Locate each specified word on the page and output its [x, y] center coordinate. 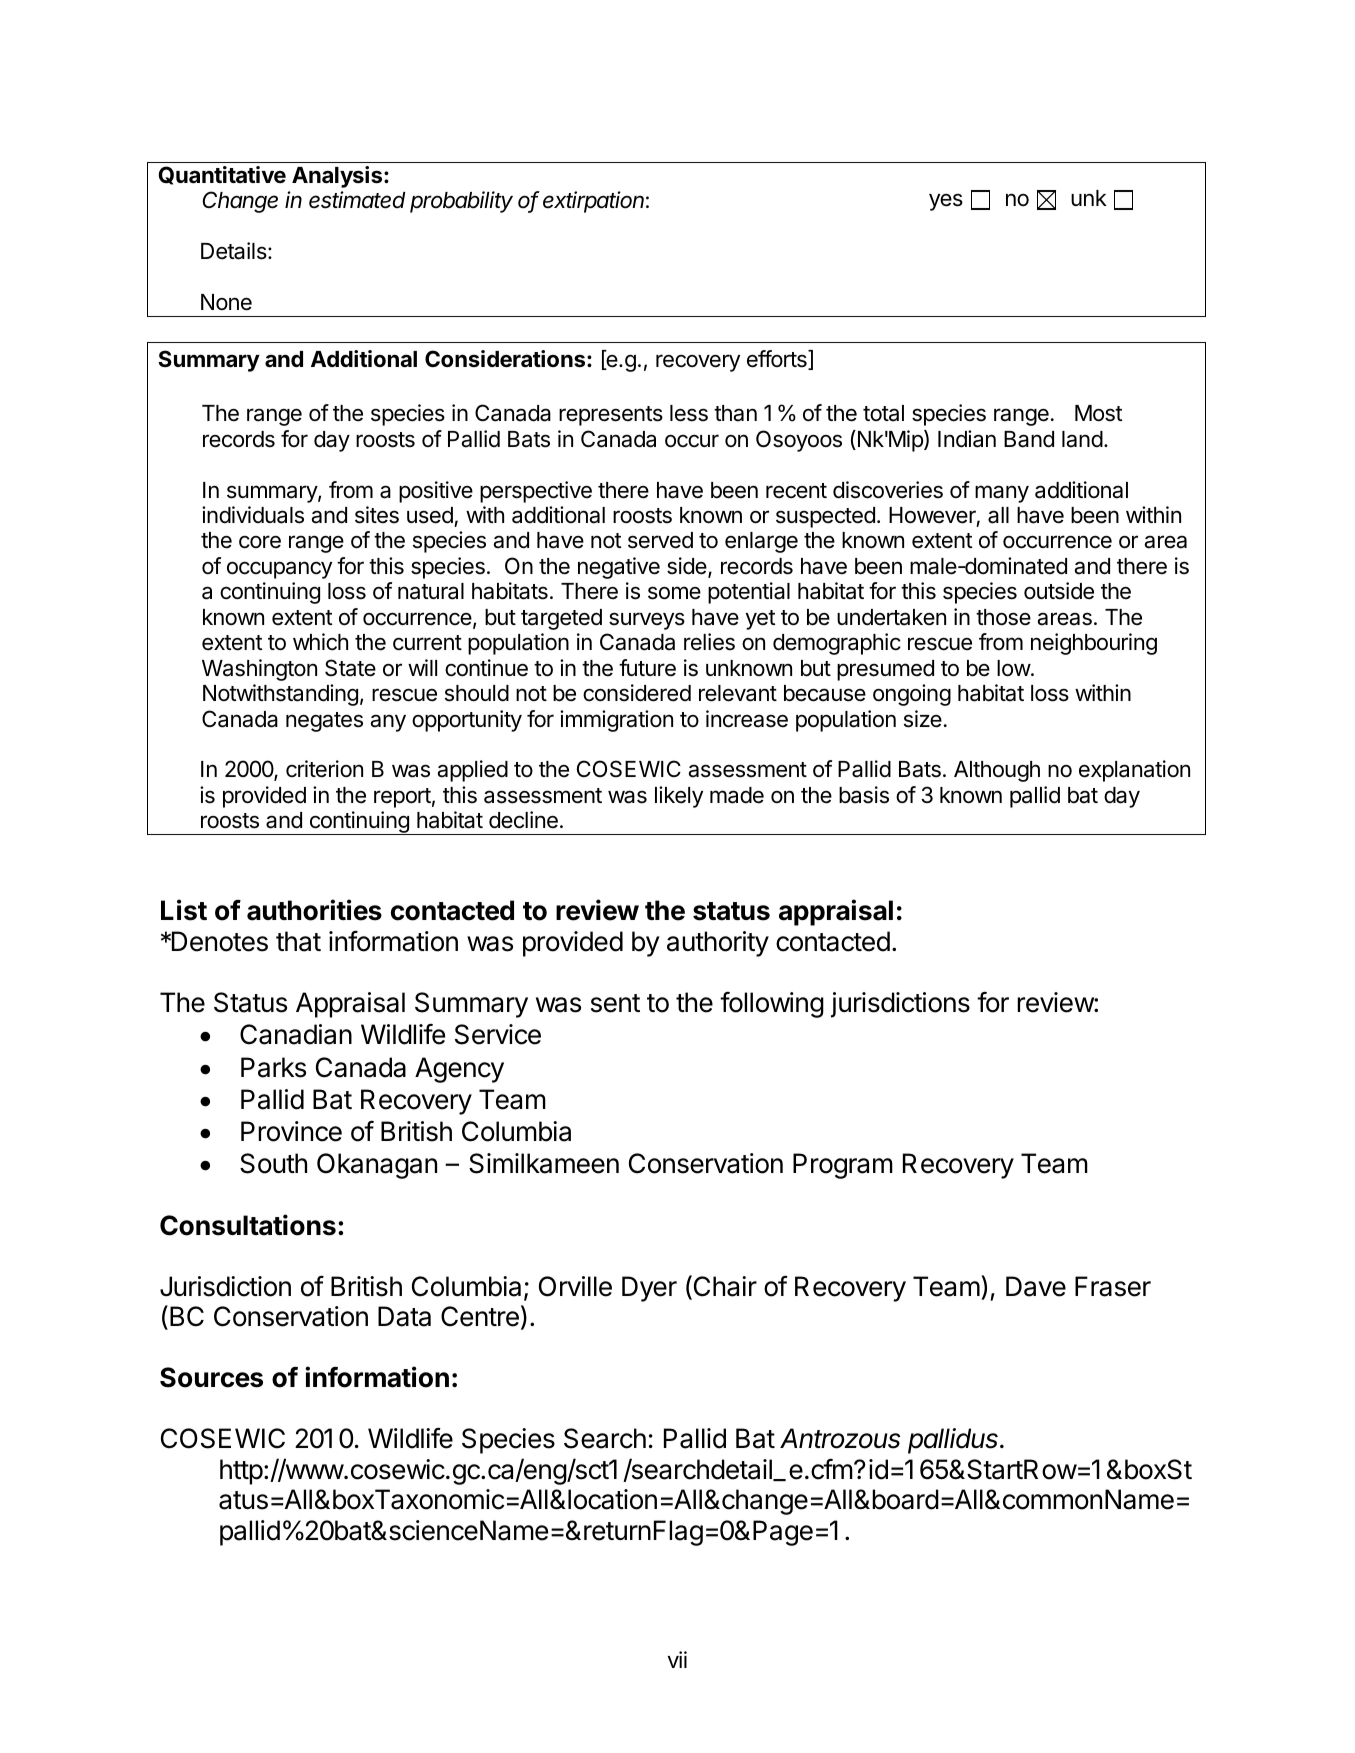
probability [461, 202]
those [1003, 617]
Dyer [649, 1289]
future [647, 668]
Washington [259, 670]
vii [677, 1659]
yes [946, 202]
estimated [357, 200]
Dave [1036, 1286]
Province [291, 1131]
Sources [211, 1377]
